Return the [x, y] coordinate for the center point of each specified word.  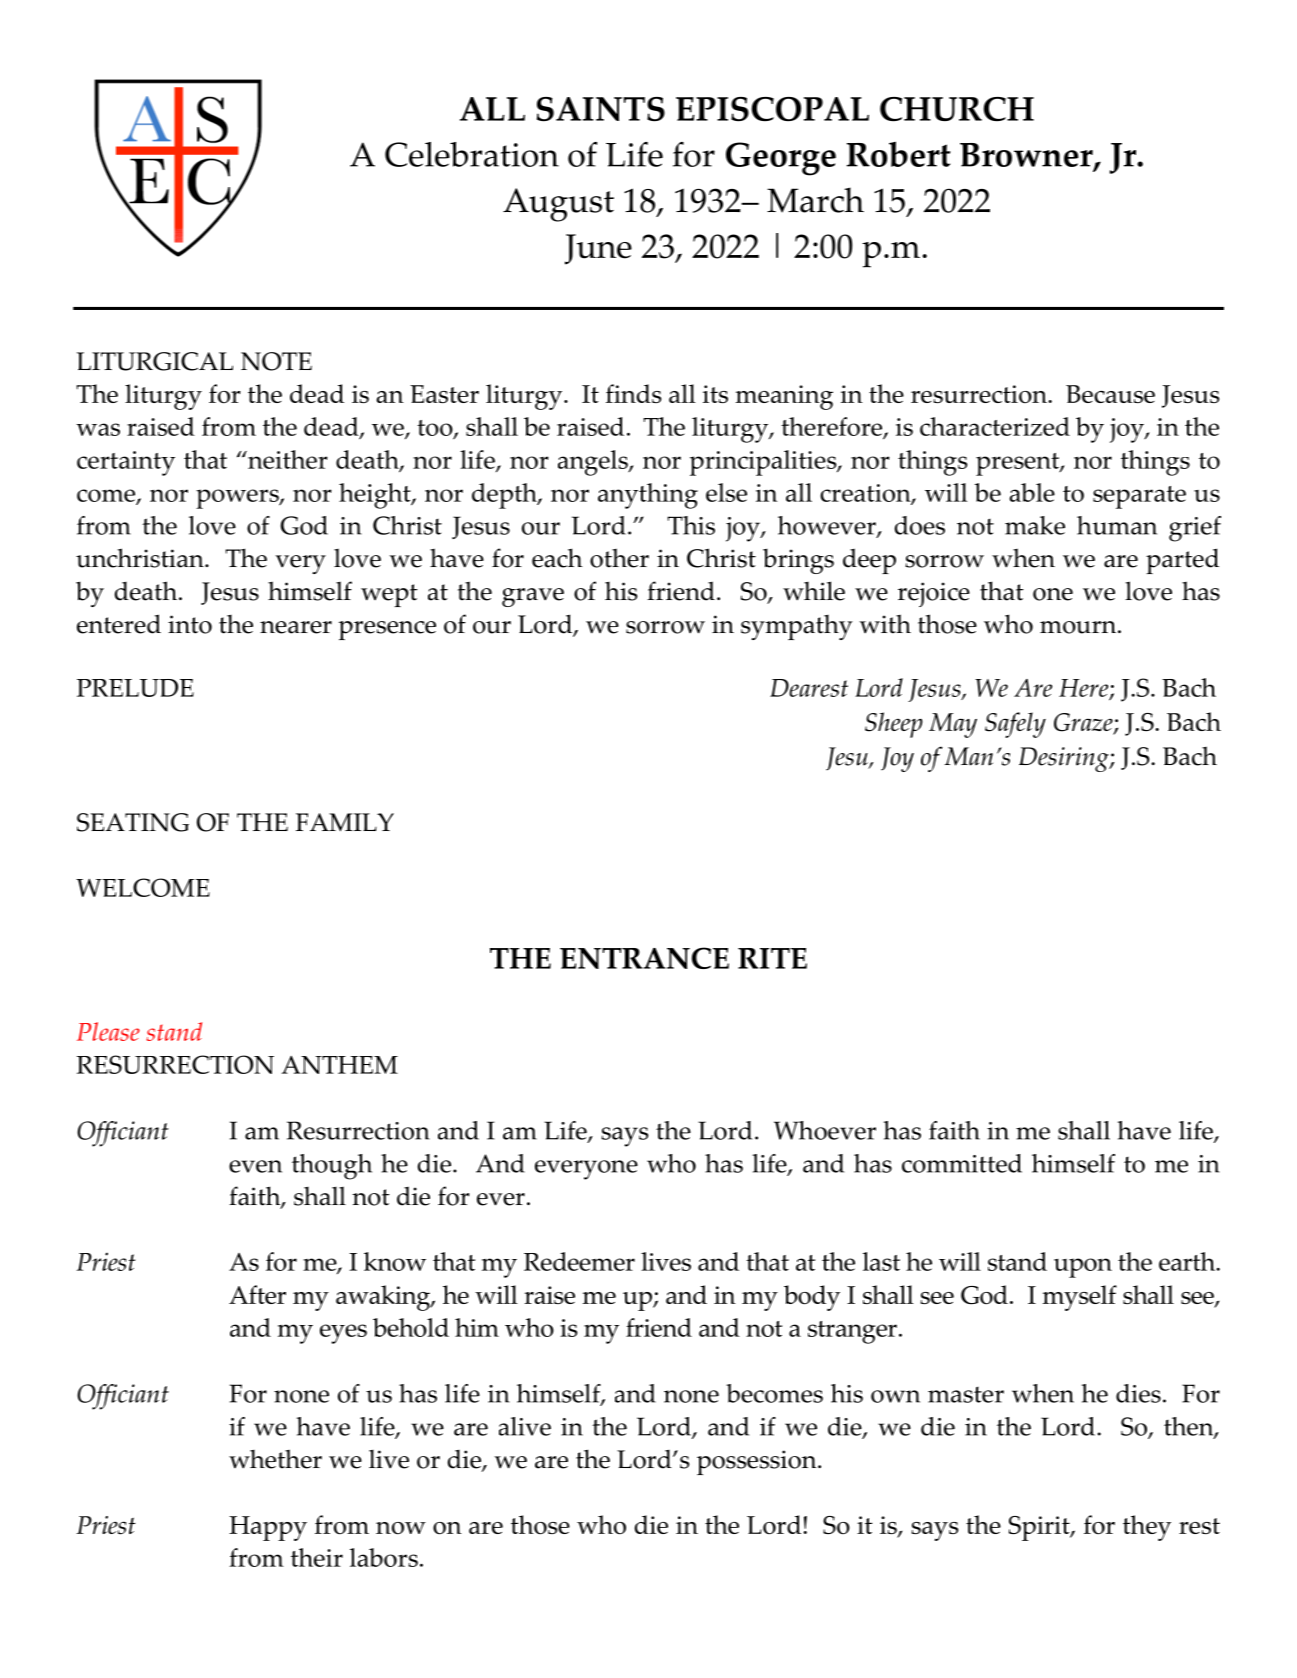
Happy [268, 1528]
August [558, 205]
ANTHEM [340, 1065]
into [190, 624]
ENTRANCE [644, 958]
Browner [1027, 156]
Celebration [472, 154]
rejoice [934, 594]
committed [962, 1163]
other [619, 558]
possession [758, 1462]
